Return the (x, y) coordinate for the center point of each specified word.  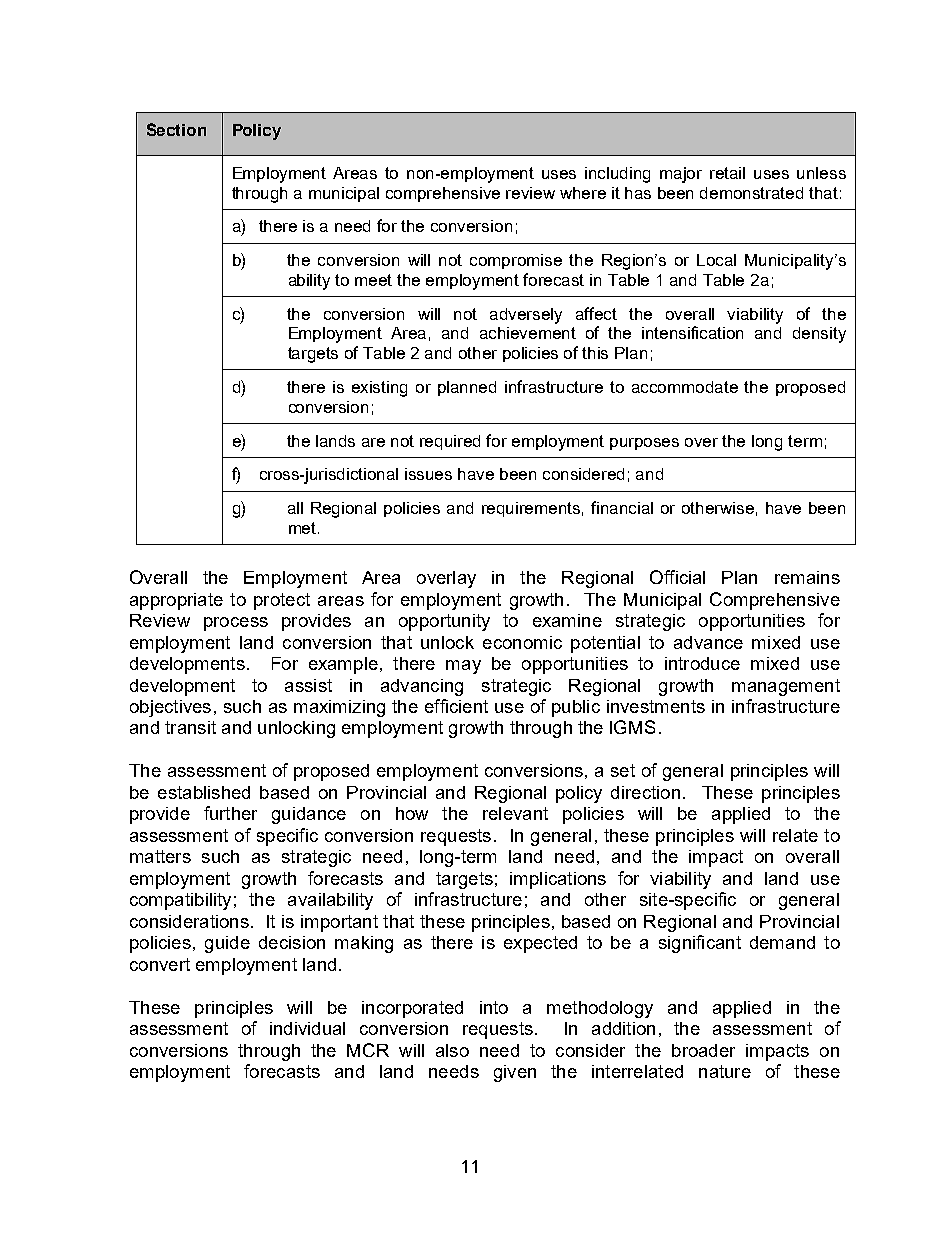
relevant (515, 813)
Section (176, 129)
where (583, 193)
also (452, 1050)
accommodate (685, 387)
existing (379, 389)
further (230, 813)
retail (727, 173)
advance (708, 642)
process (236, 624)
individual (307, 1028)
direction (645, 792)
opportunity (444, 622)
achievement (528, 333)
